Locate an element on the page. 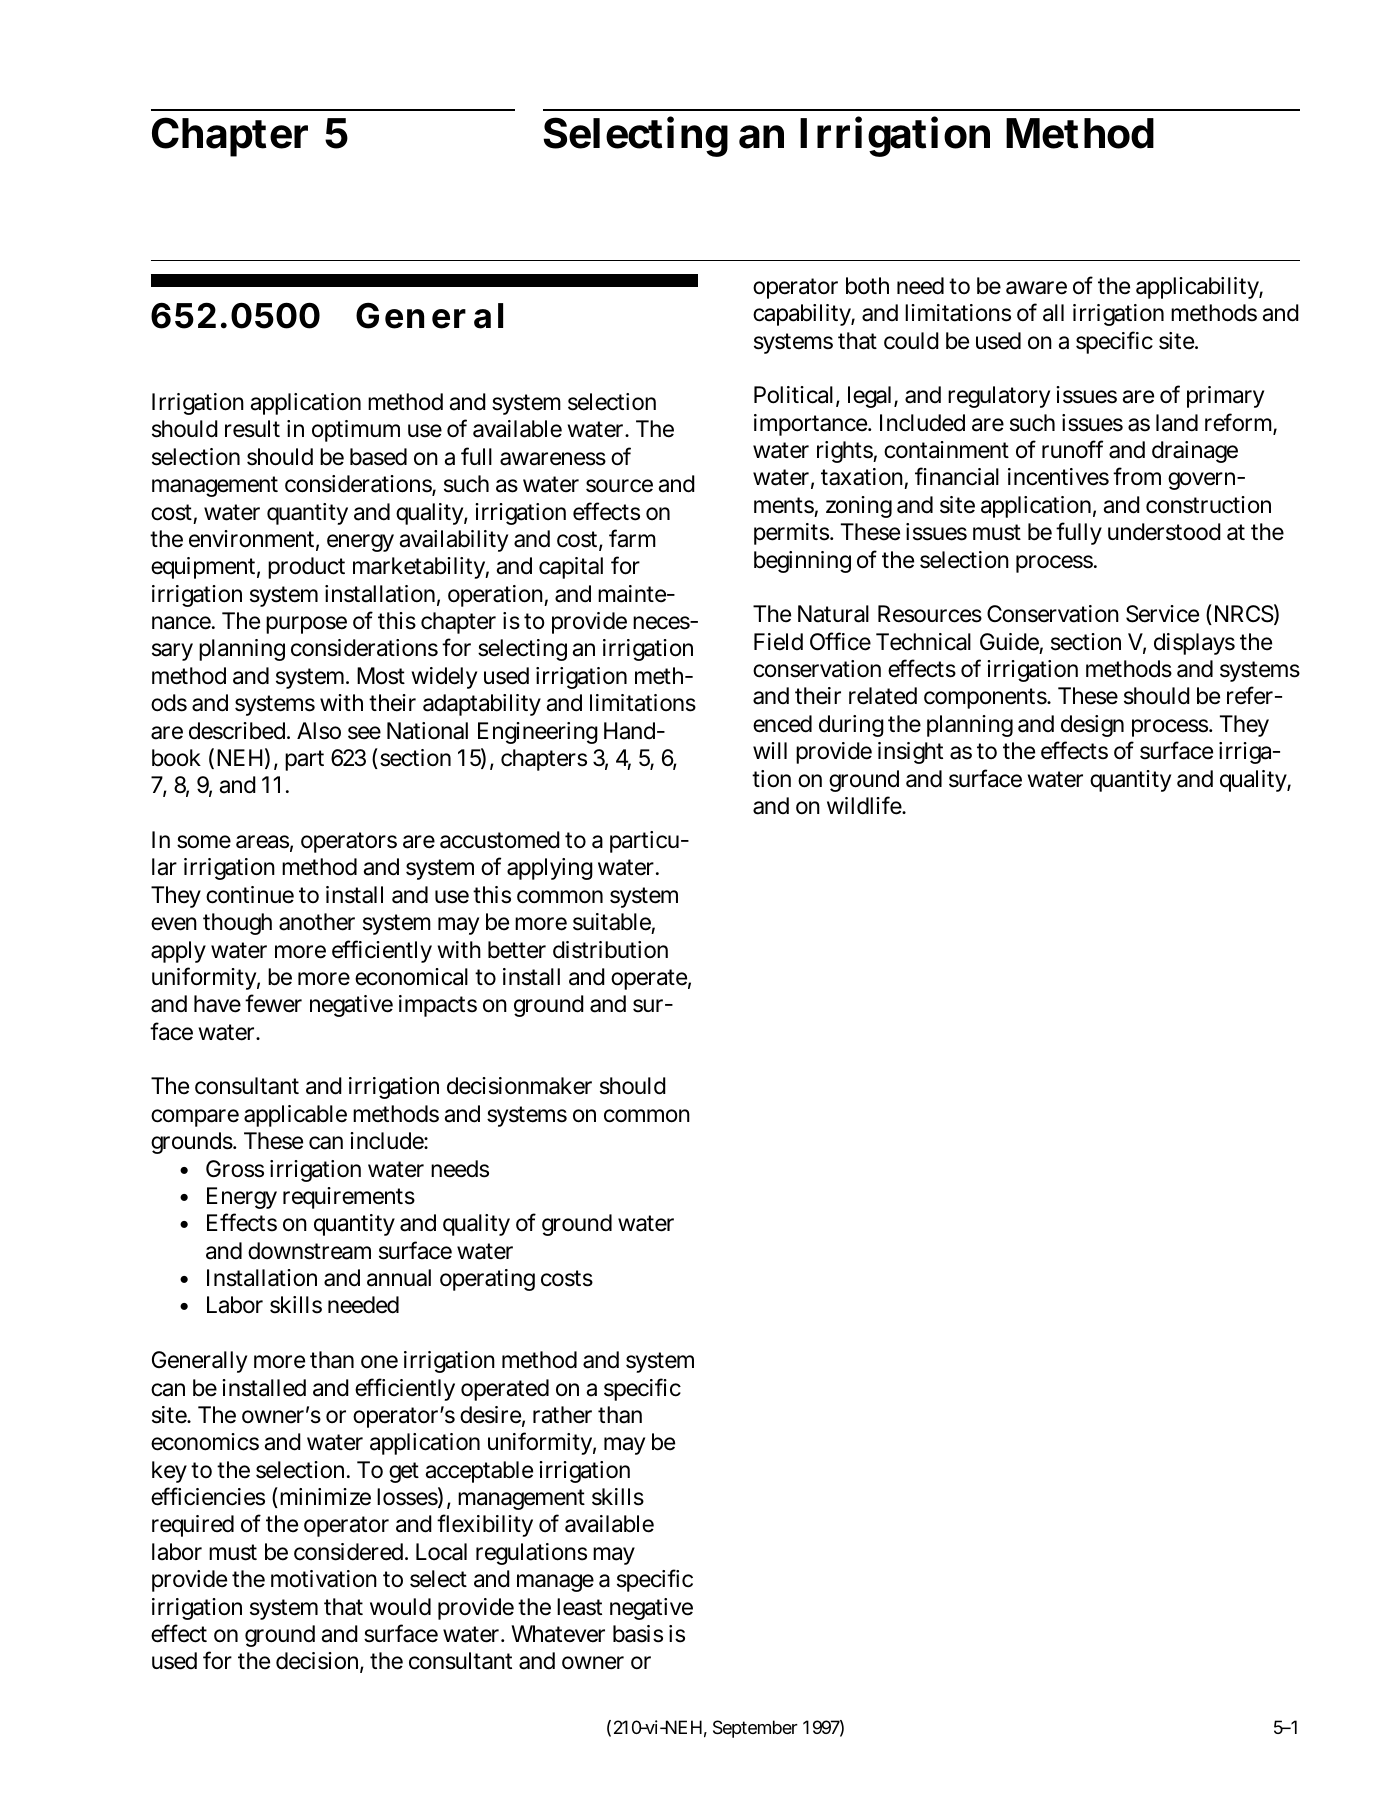 This image has width=1382, height=1793. result is located at coordinates (252, 429).
